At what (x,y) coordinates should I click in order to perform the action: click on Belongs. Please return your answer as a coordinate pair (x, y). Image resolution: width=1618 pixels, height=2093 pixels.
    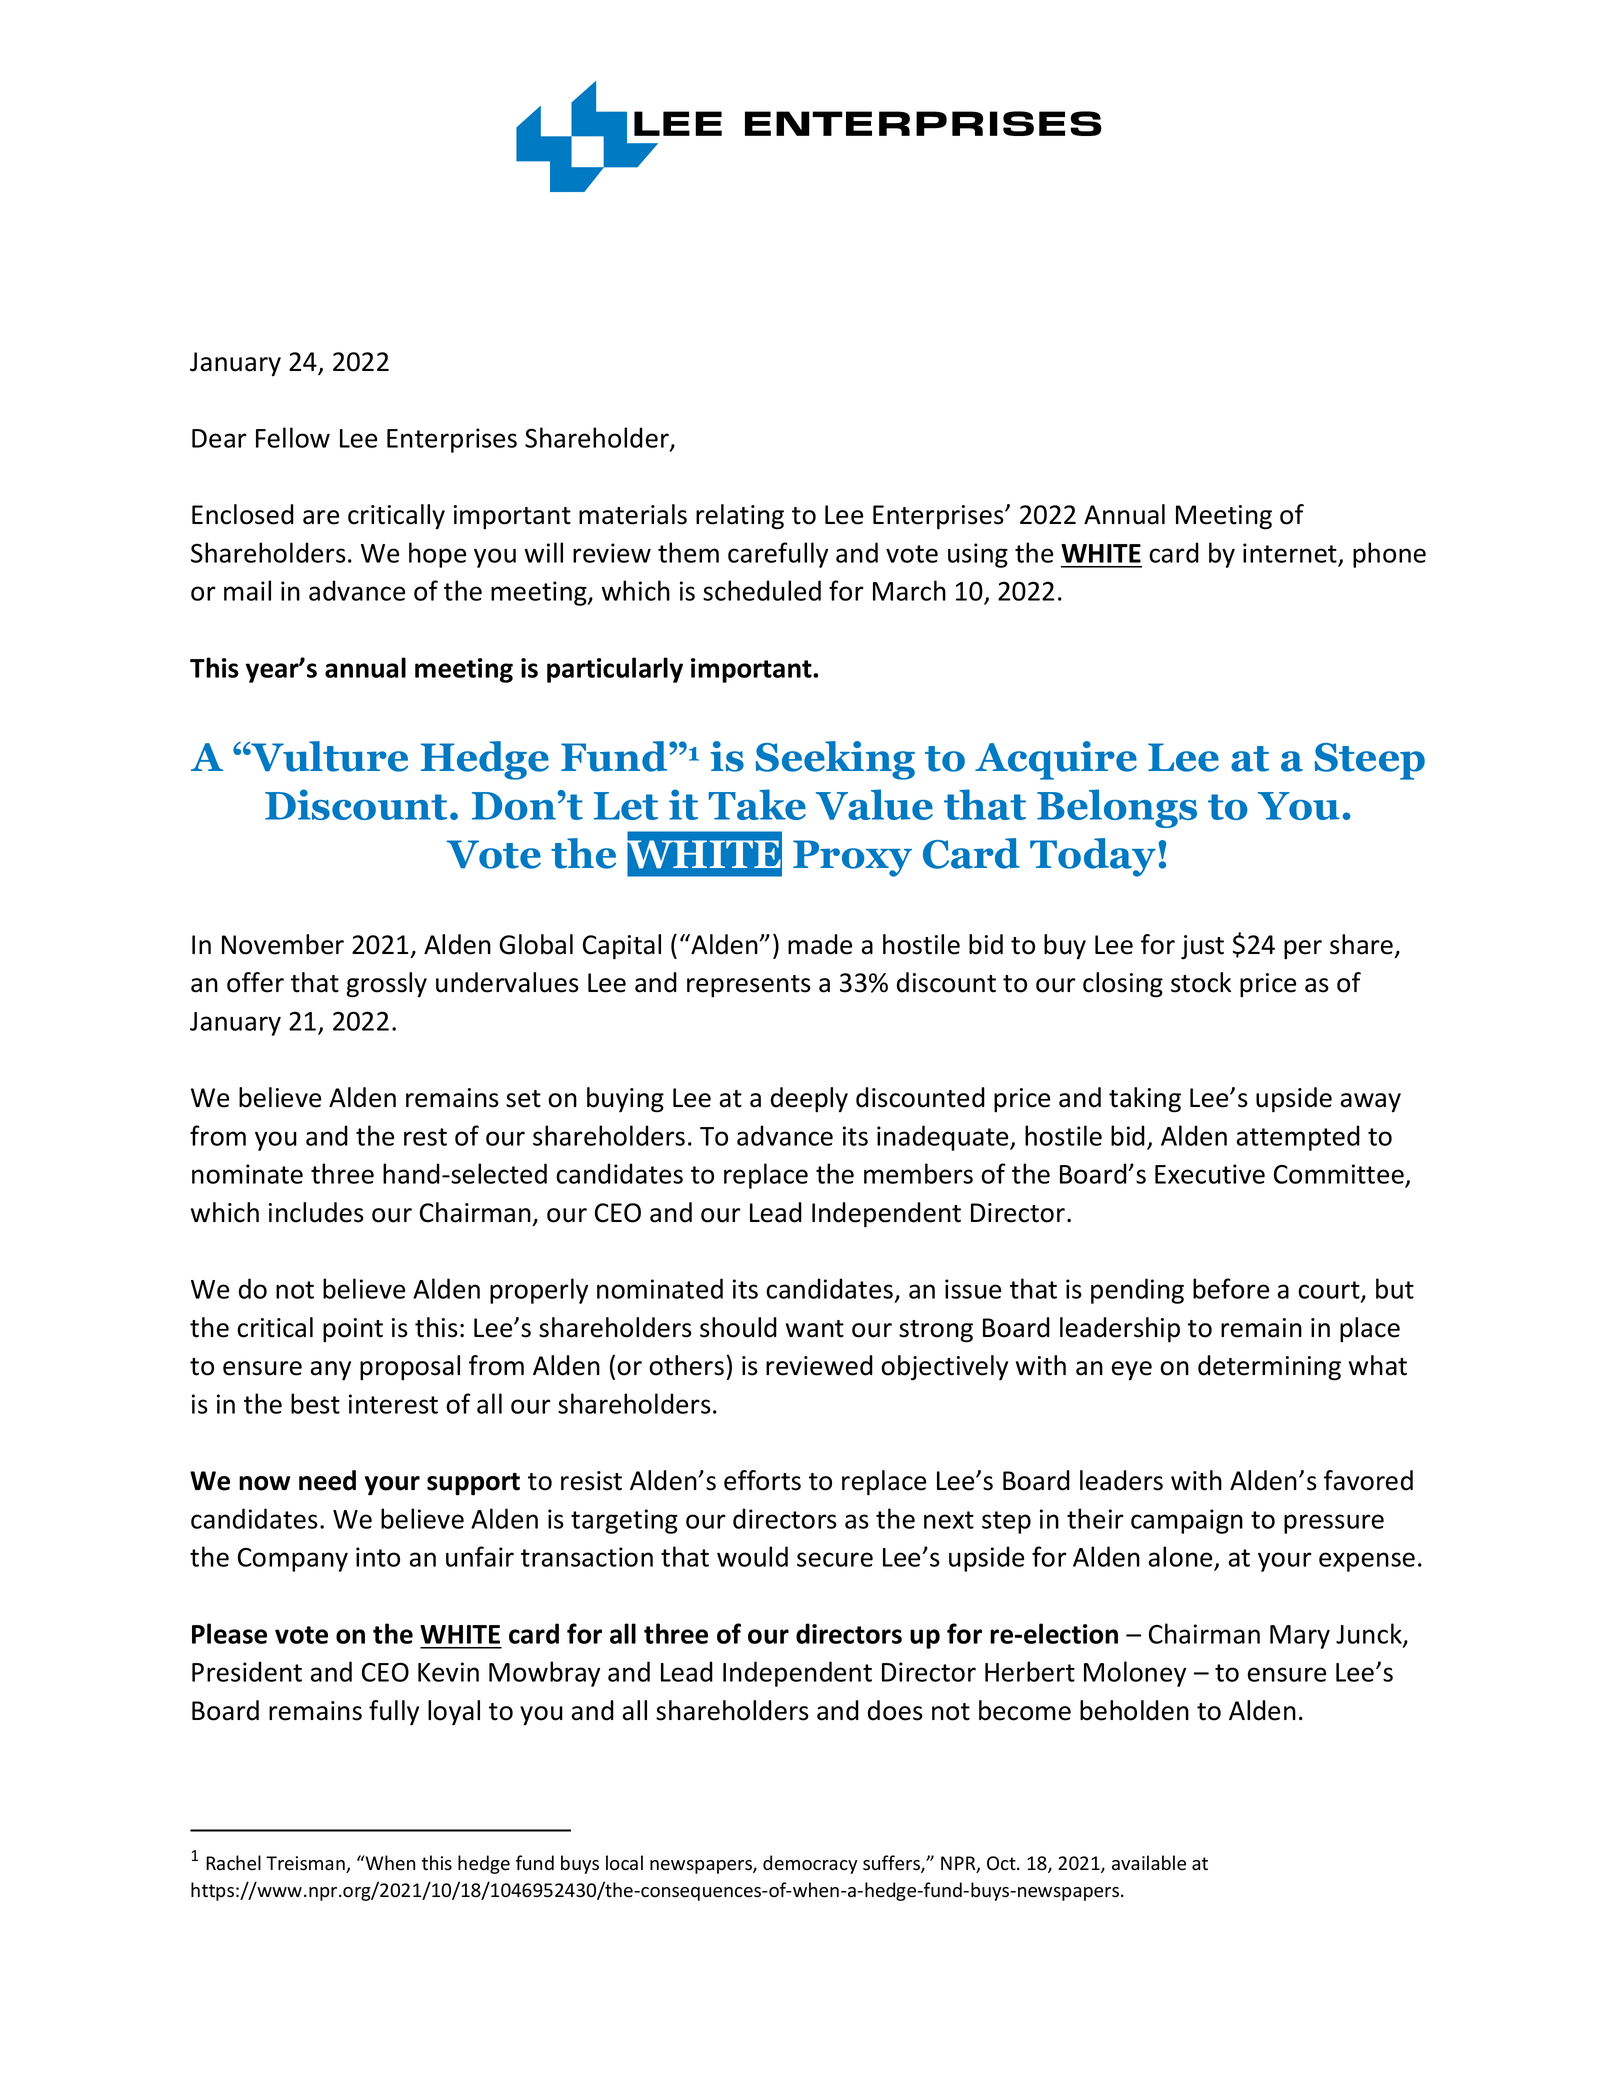
    Looking at the image, I should click on (1117, 808).
